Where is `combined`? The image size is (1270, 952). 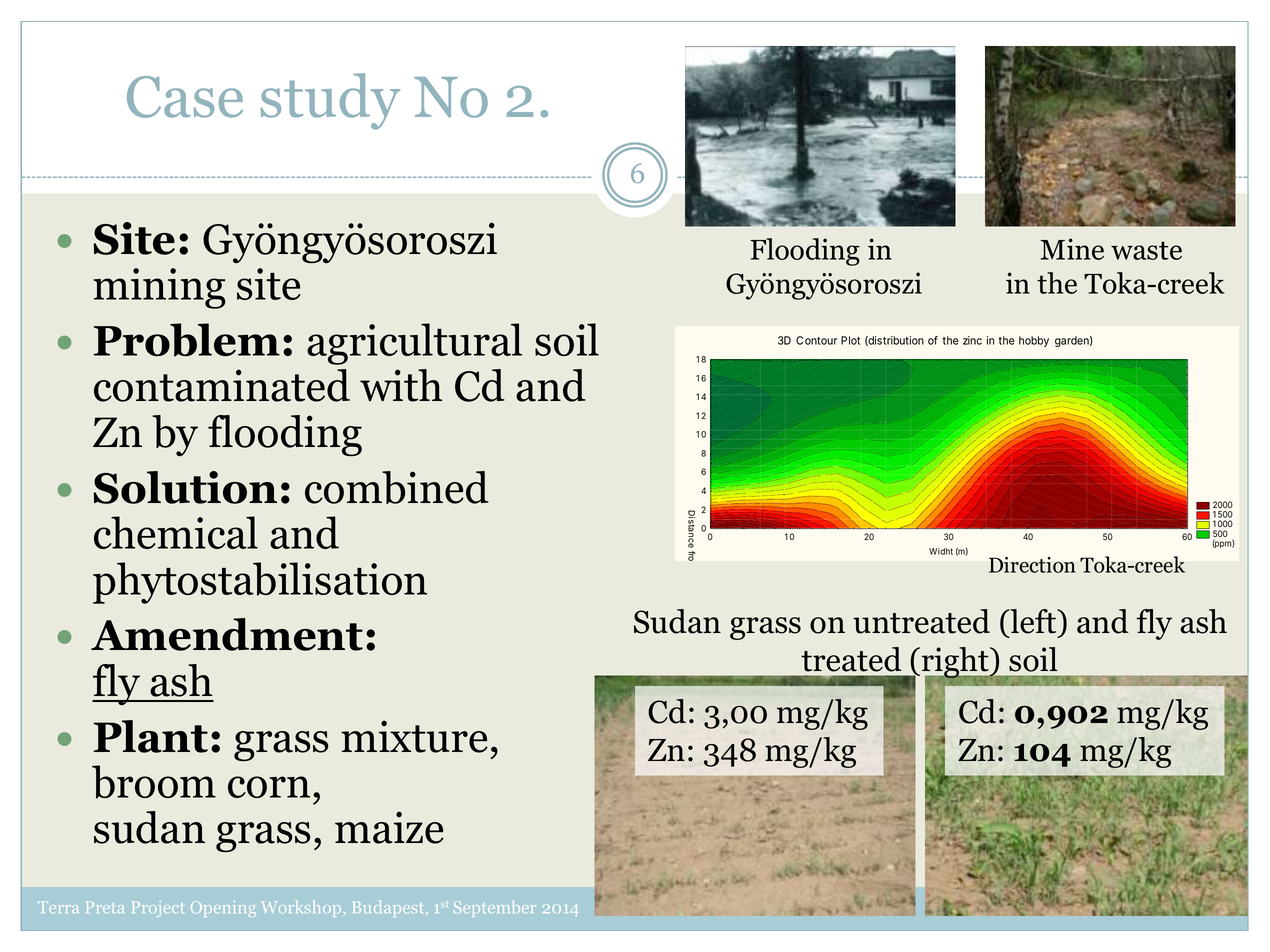
combined is located at coordinates (397, 487).
